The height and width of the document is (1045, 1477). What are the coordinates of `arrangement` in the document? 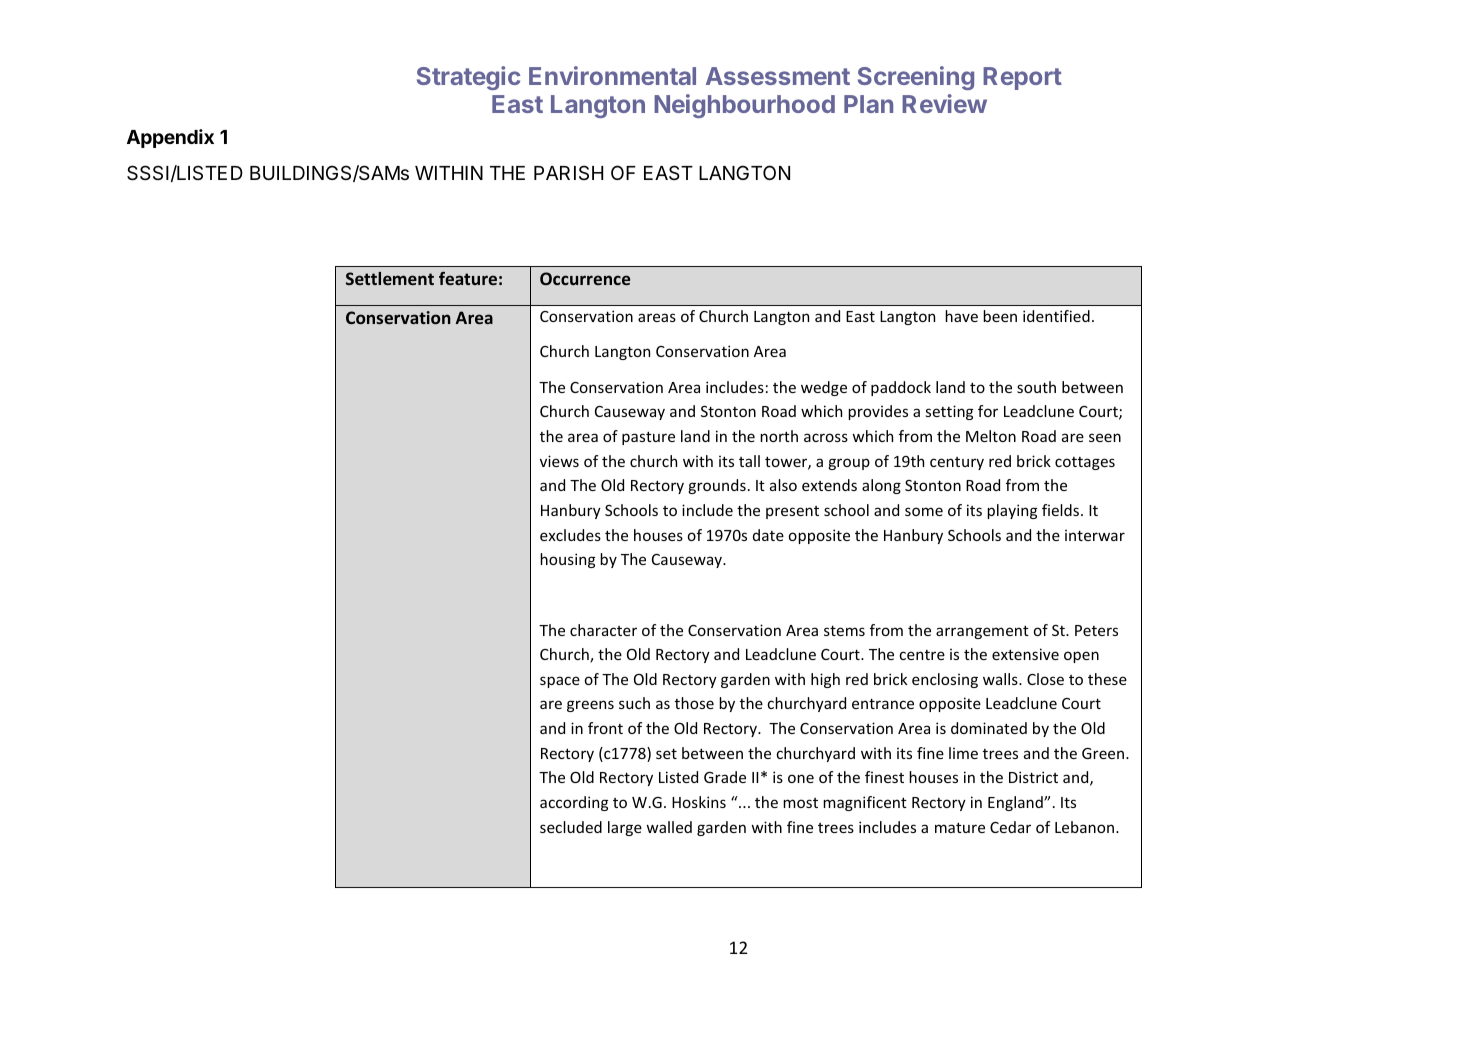 It's located at (982, 632).
